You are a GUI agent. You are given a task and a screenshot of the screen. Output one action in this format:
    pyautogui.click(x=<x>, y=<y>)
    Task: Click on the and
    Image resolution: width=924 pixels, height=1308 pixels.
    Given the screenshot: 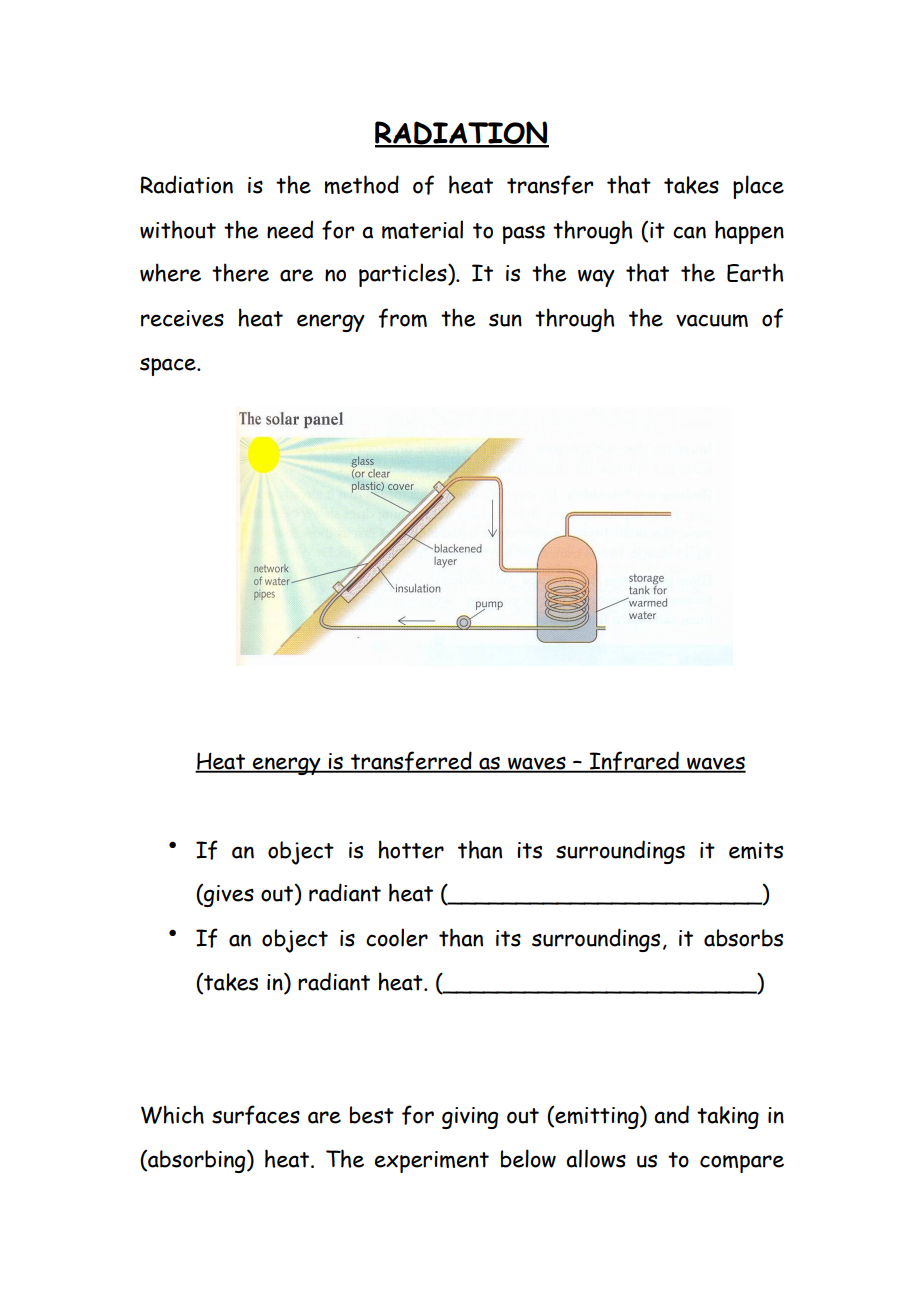 What is the action you would take?
    pyautogui.click(x=671, y=1114)
